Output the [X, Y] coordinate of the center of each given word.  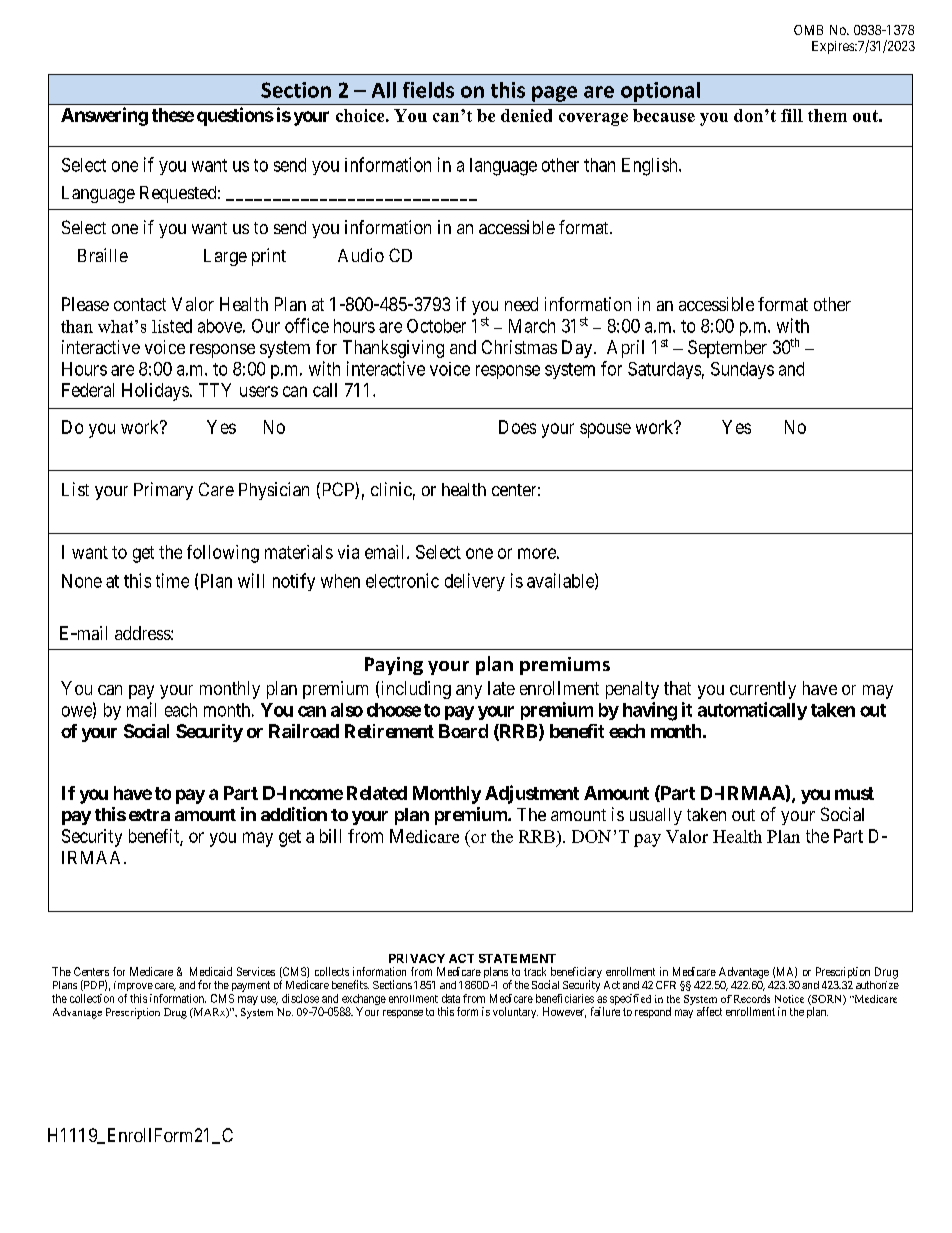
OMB [808, 30]
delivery [475, 582]
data [451, 998]
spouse [605, 430]
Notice [789, 999]
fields [428, 90]
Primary [163, 491]
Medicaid [211, 971]
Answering [104, 116]
